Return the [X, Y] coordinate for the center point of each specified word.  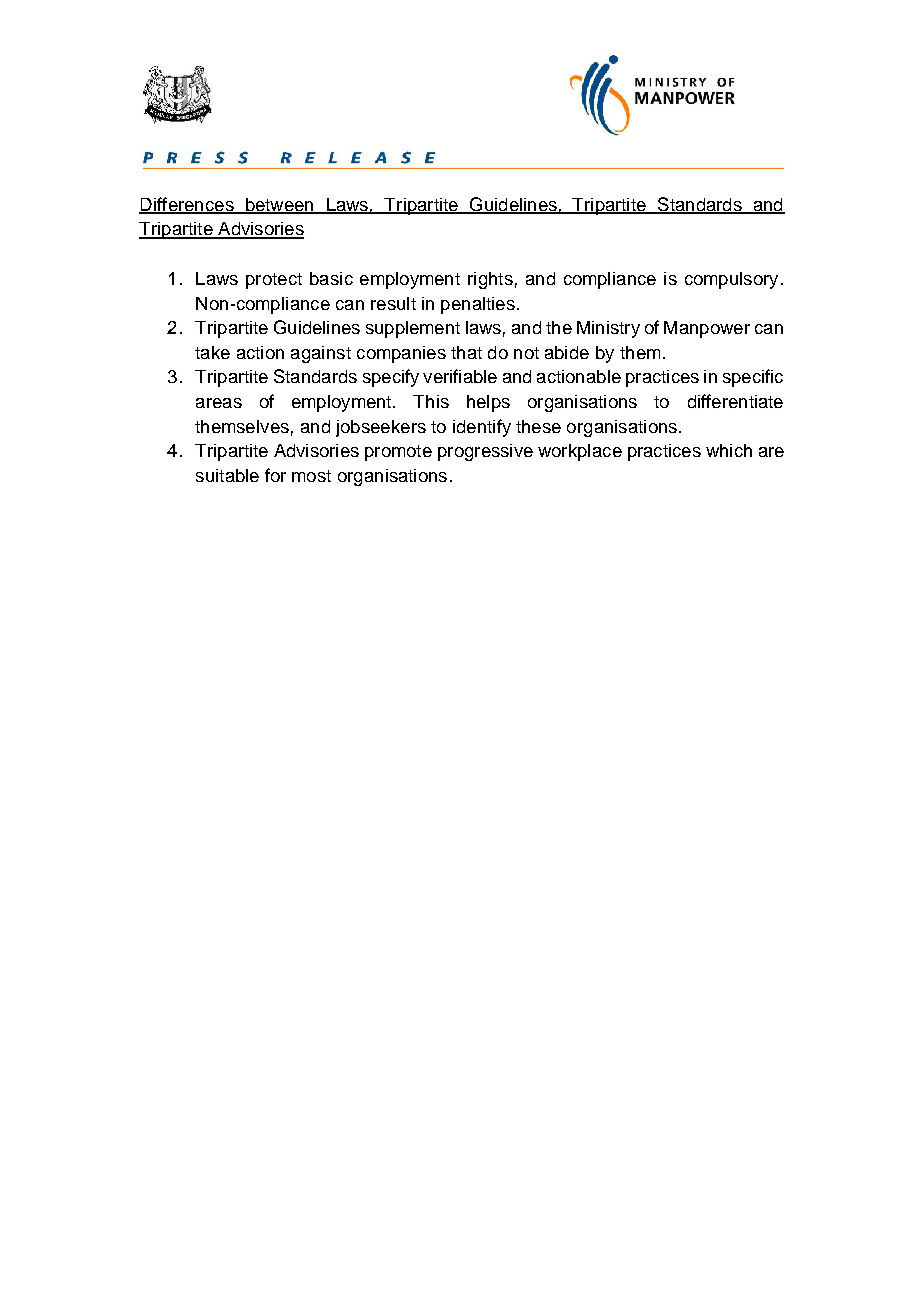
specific [753, 378]
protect [274, 281]
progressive [485, 452]
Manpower [707, 329]
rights [490, 280]
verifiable [460, 376]
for [275, 475]
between [279, 205]
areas [219, 403]
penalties [478, 305]
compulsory [731, 280]
